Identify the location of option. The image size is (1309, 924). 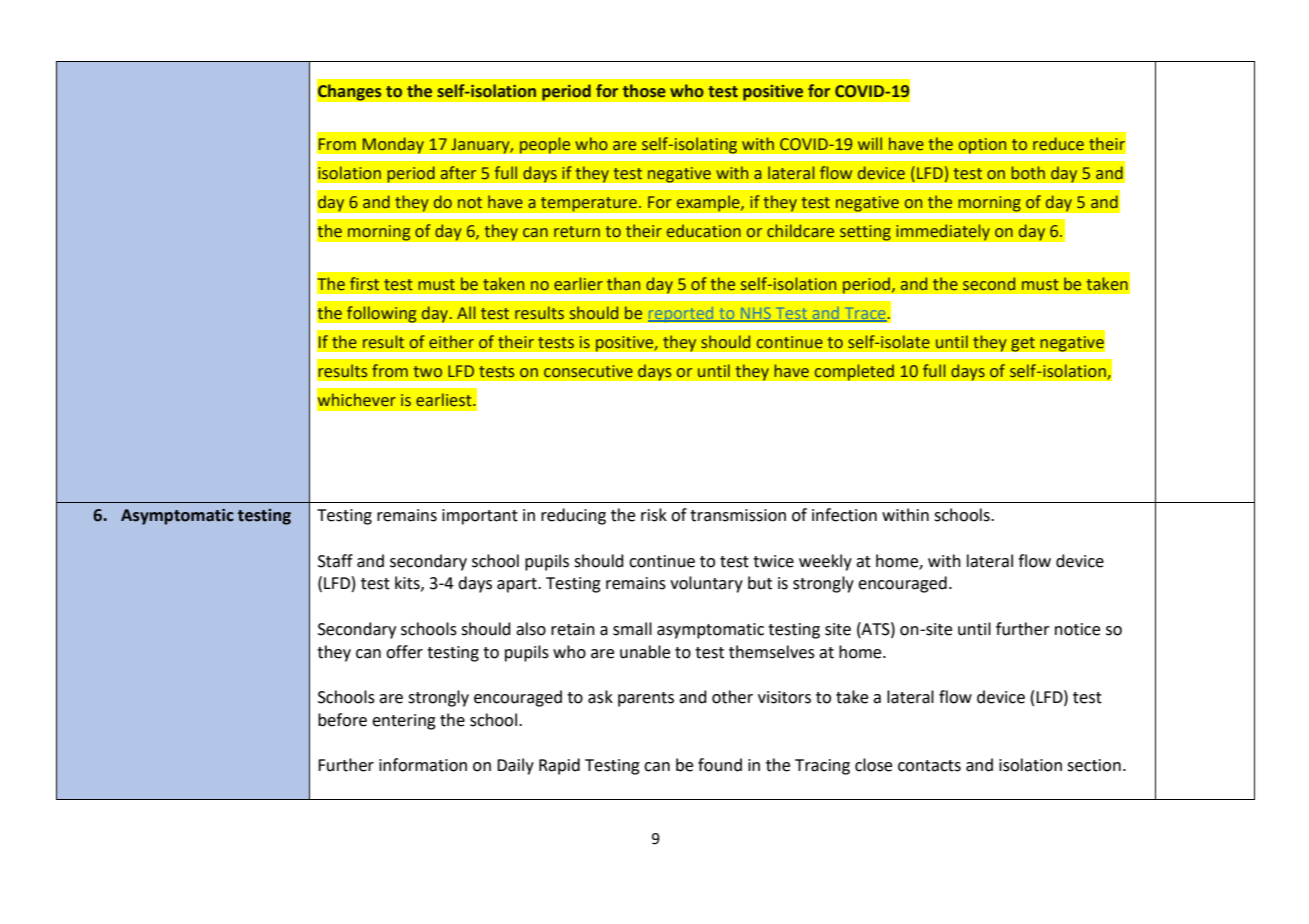
(982, 146).
